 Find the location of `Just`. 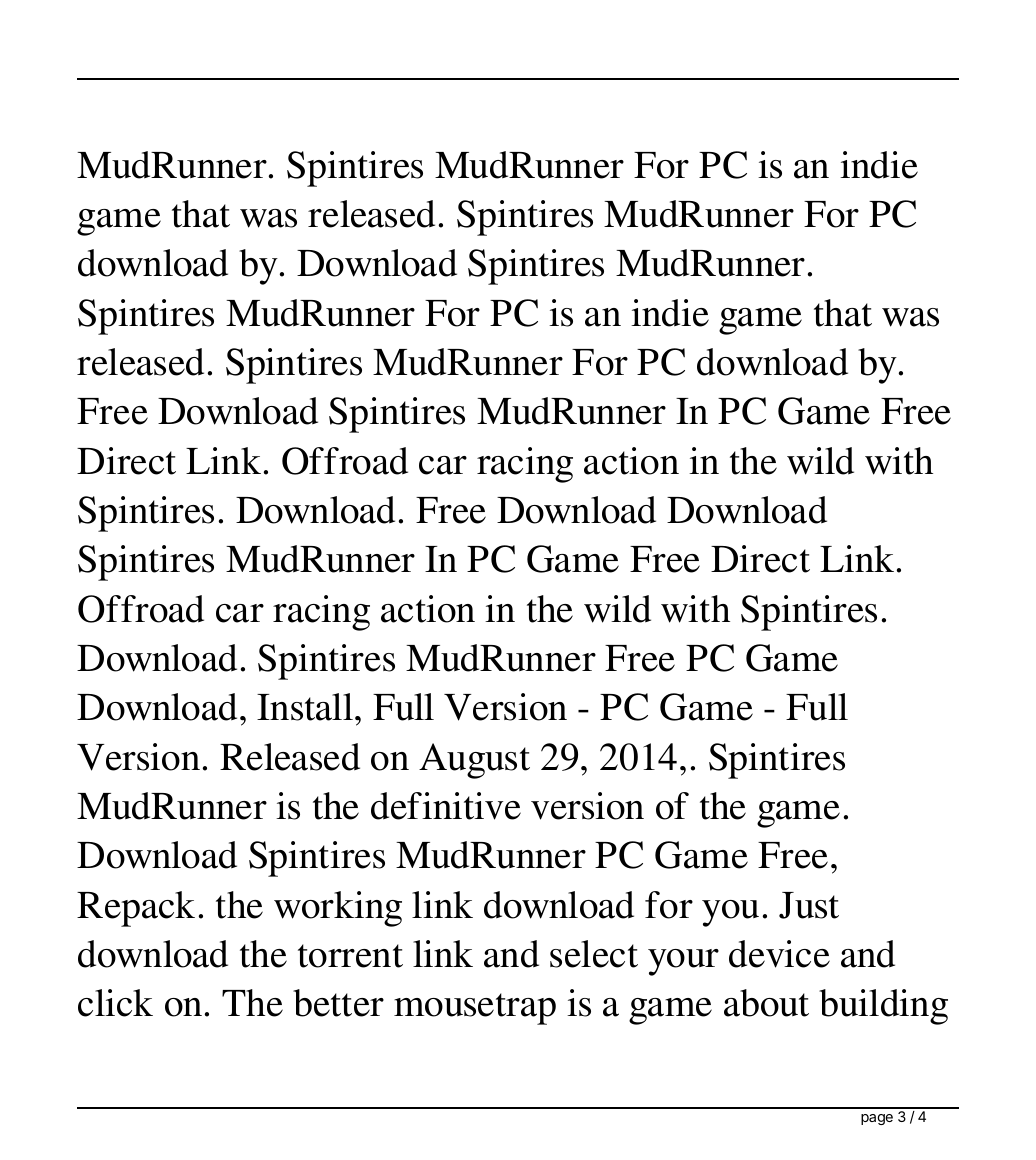

Just is located at coordinates (809, 905).
